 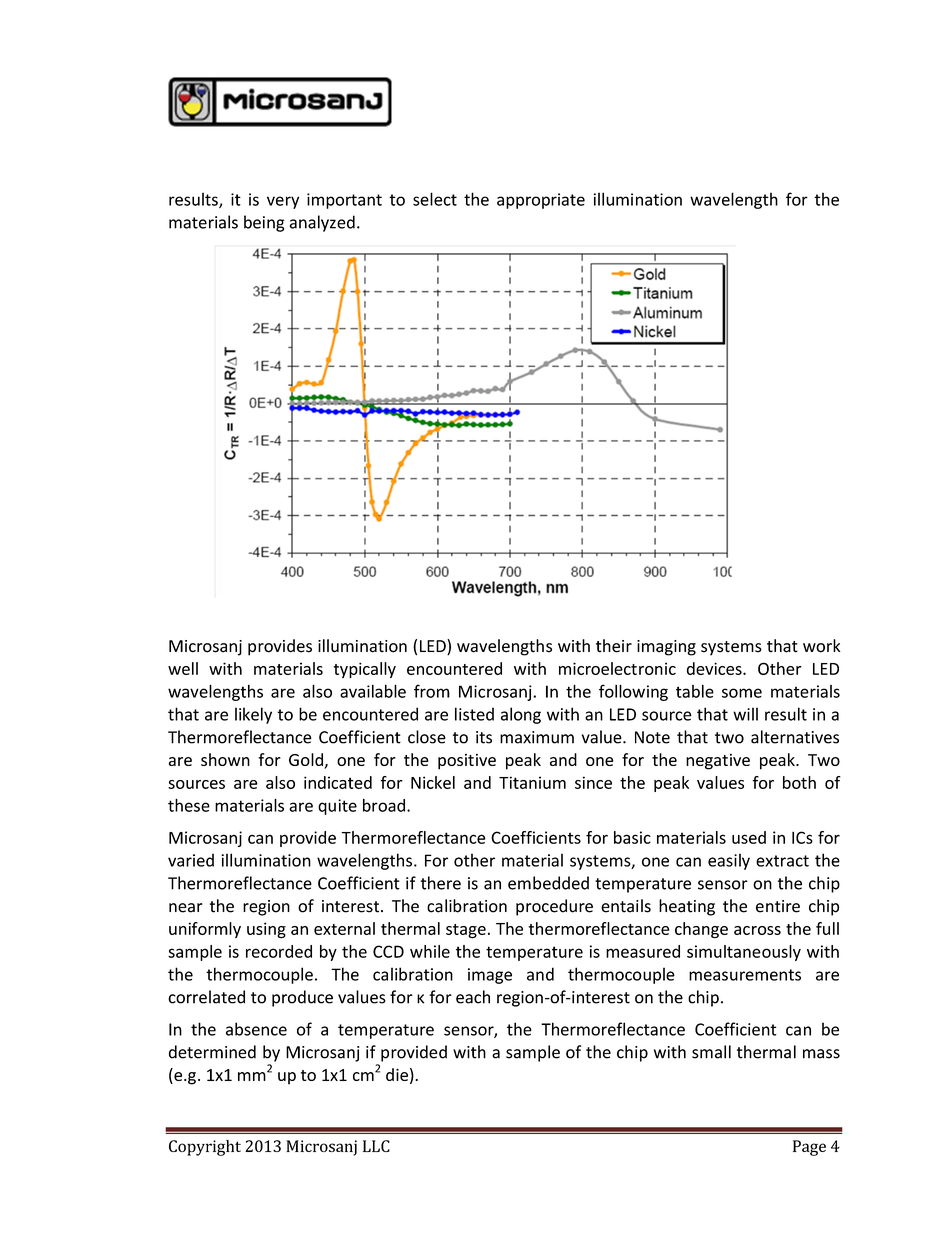 What do you see at coordinates (266, 930) in the screenshot?
I see `using` at bounding box center [266, 930].
